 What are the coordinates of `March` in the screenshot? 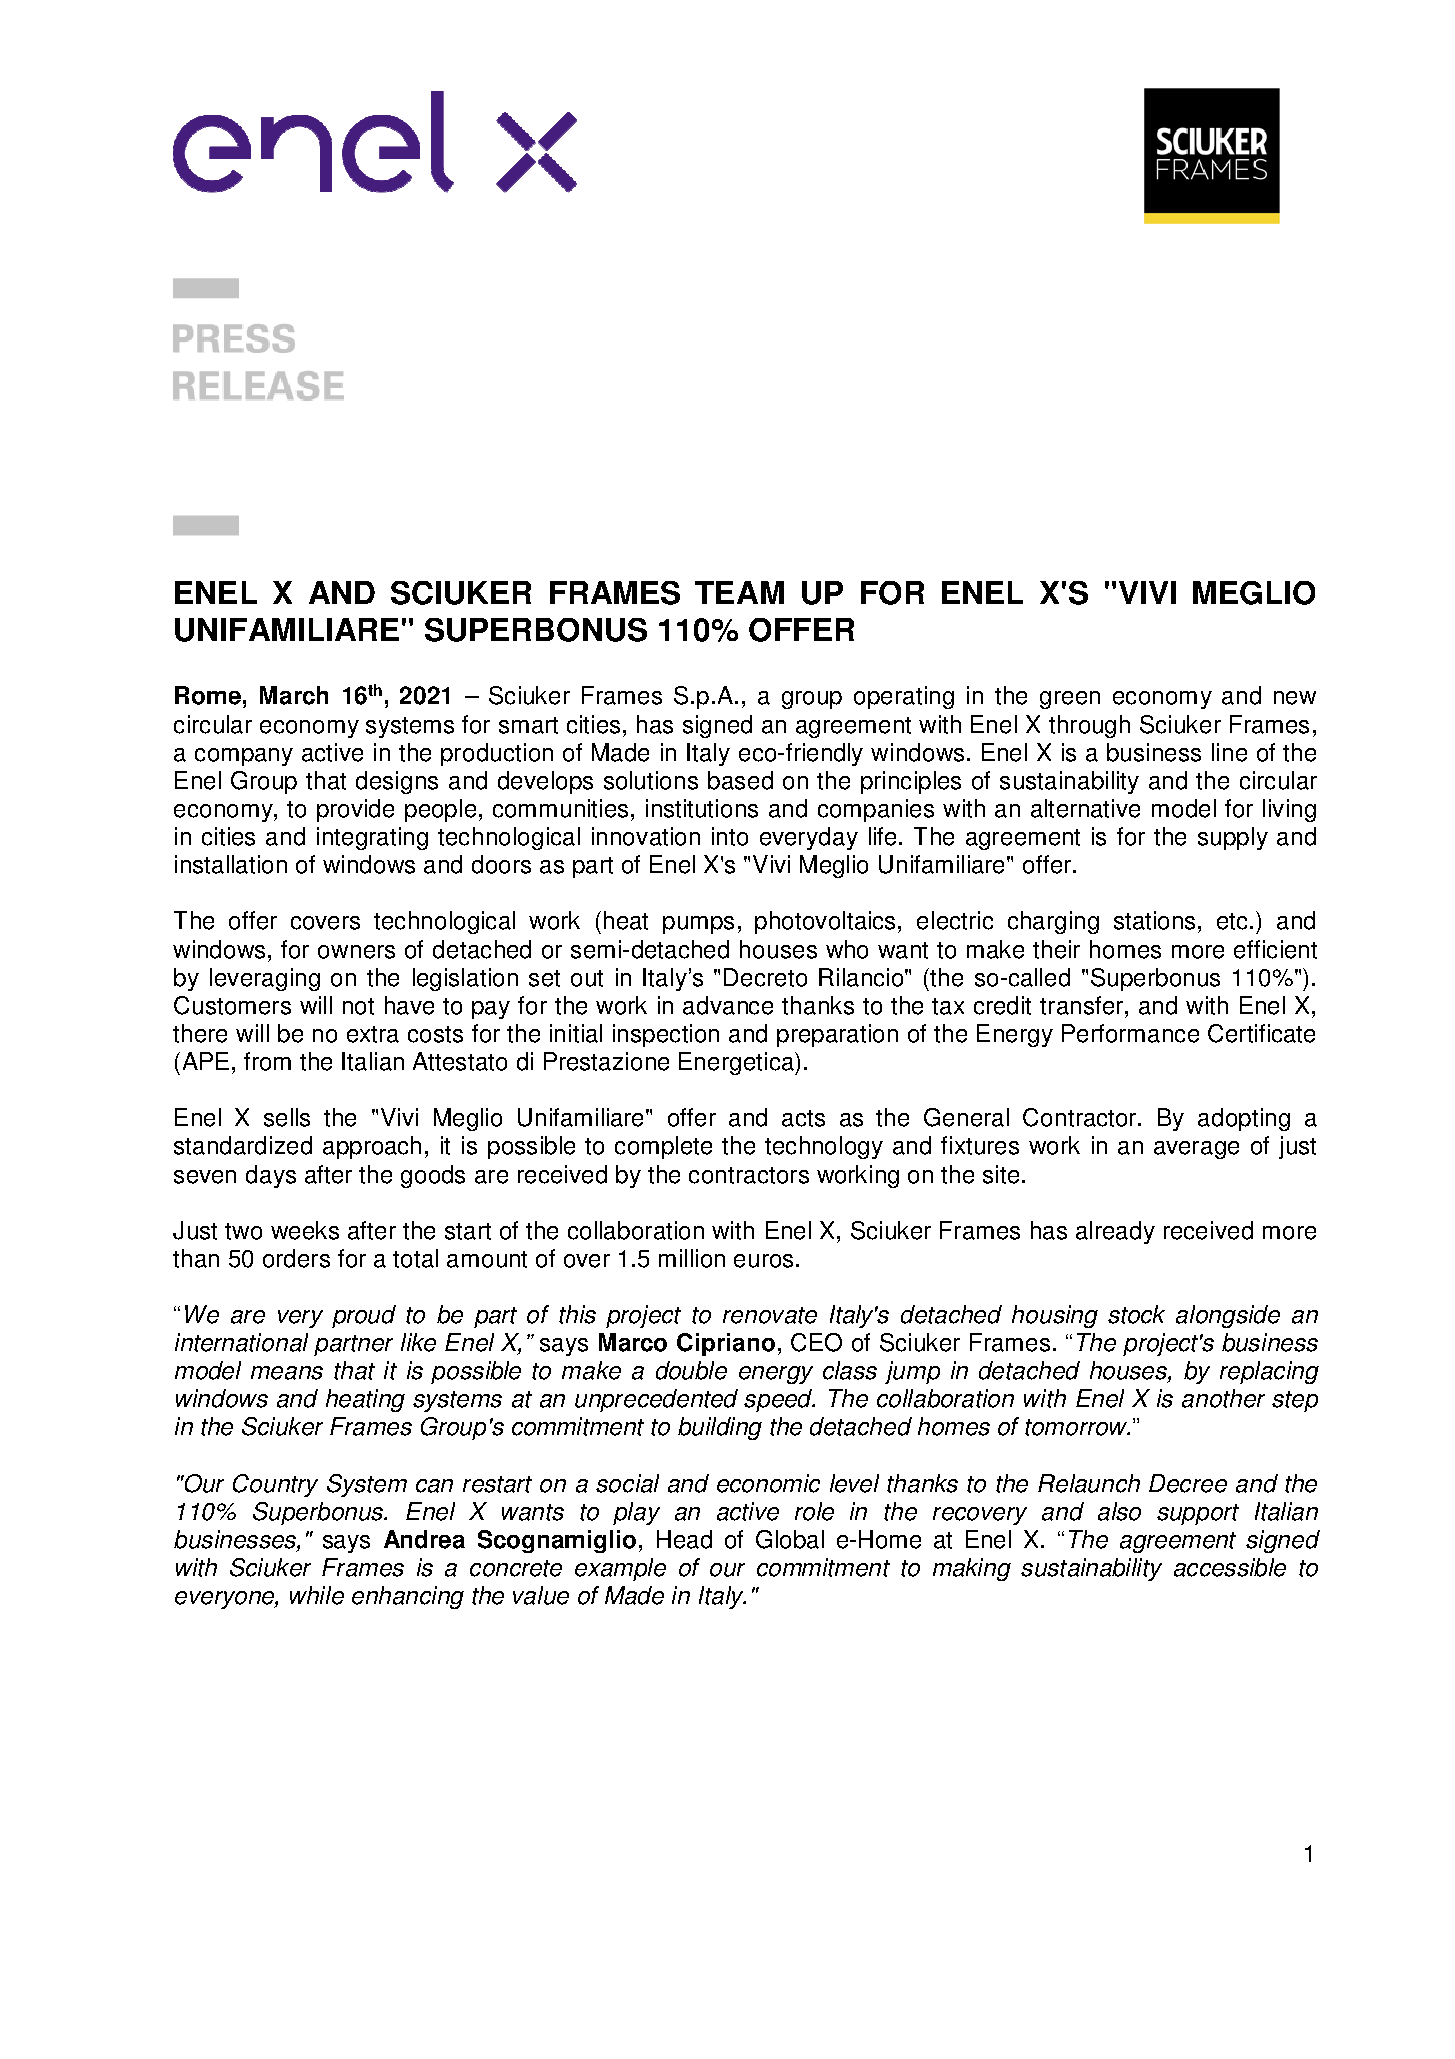 It's located at (294, 695).
